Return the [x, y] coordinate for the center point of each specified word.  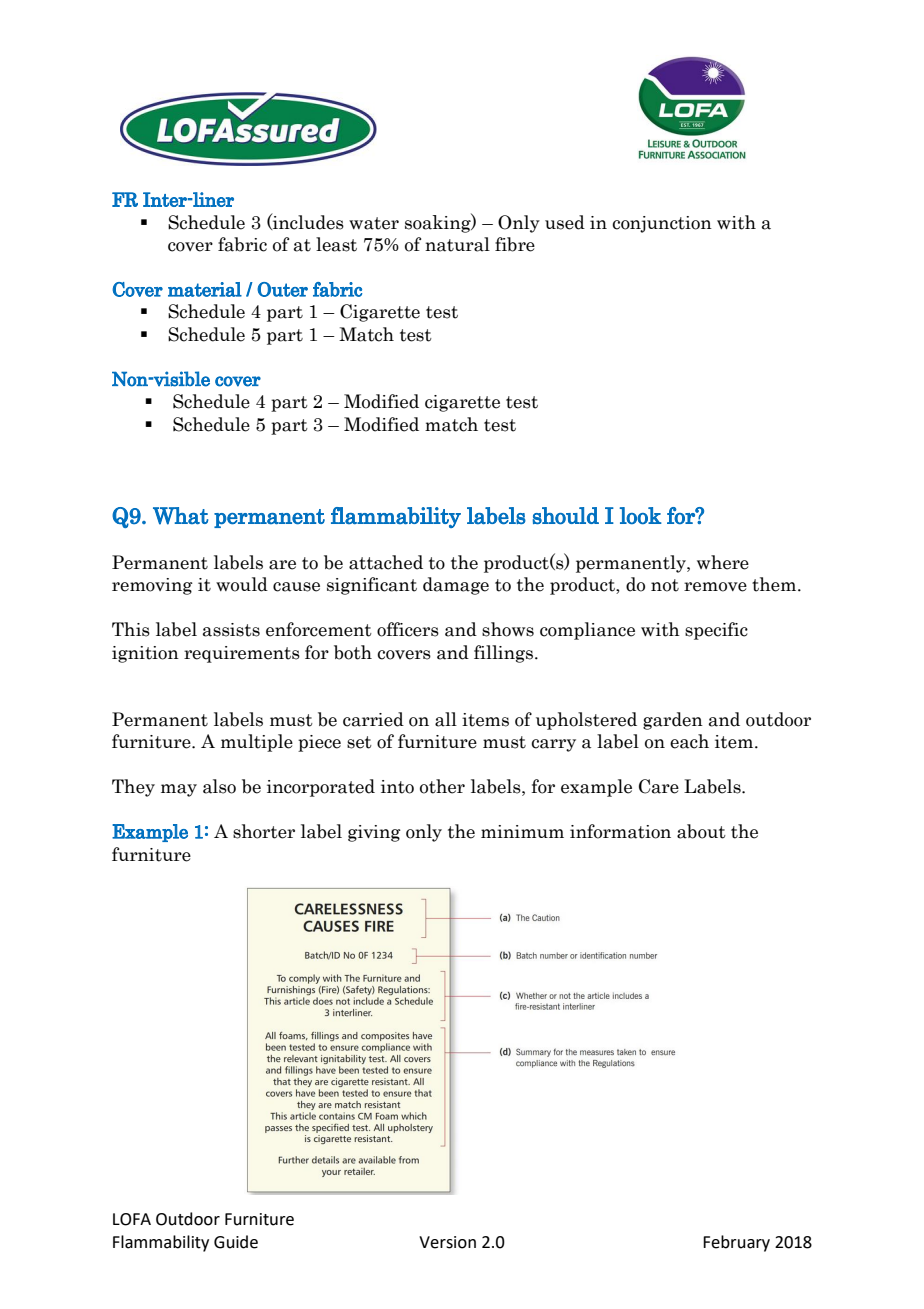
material [205, 289]
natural [457, 244]
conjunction [662, 224]
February [736, 1243]
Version [447, 1242]
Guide [236, 1242]
